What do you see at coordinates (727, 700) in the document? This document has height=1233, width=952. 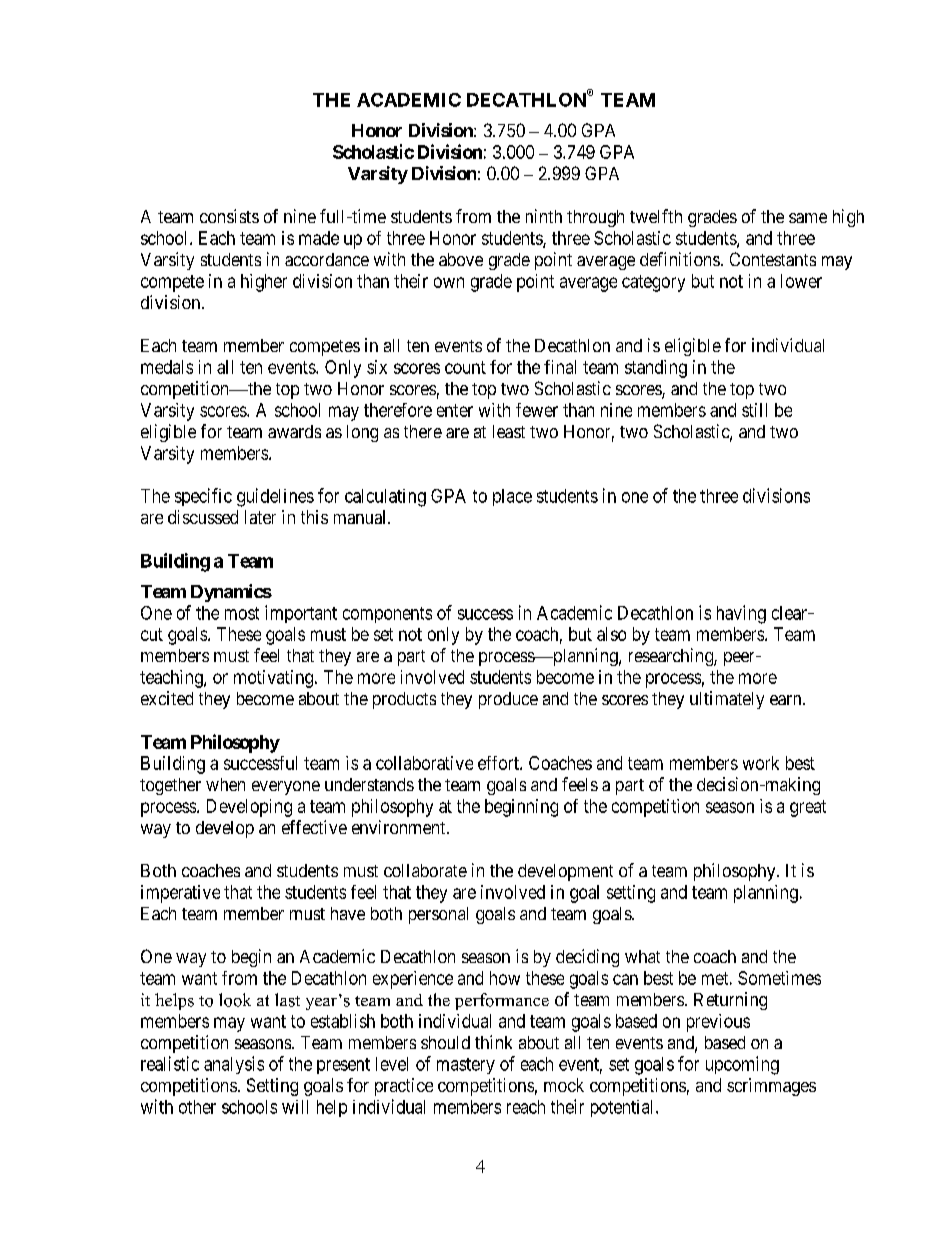 I see `ultimately` at bounding box center [727, 700].
